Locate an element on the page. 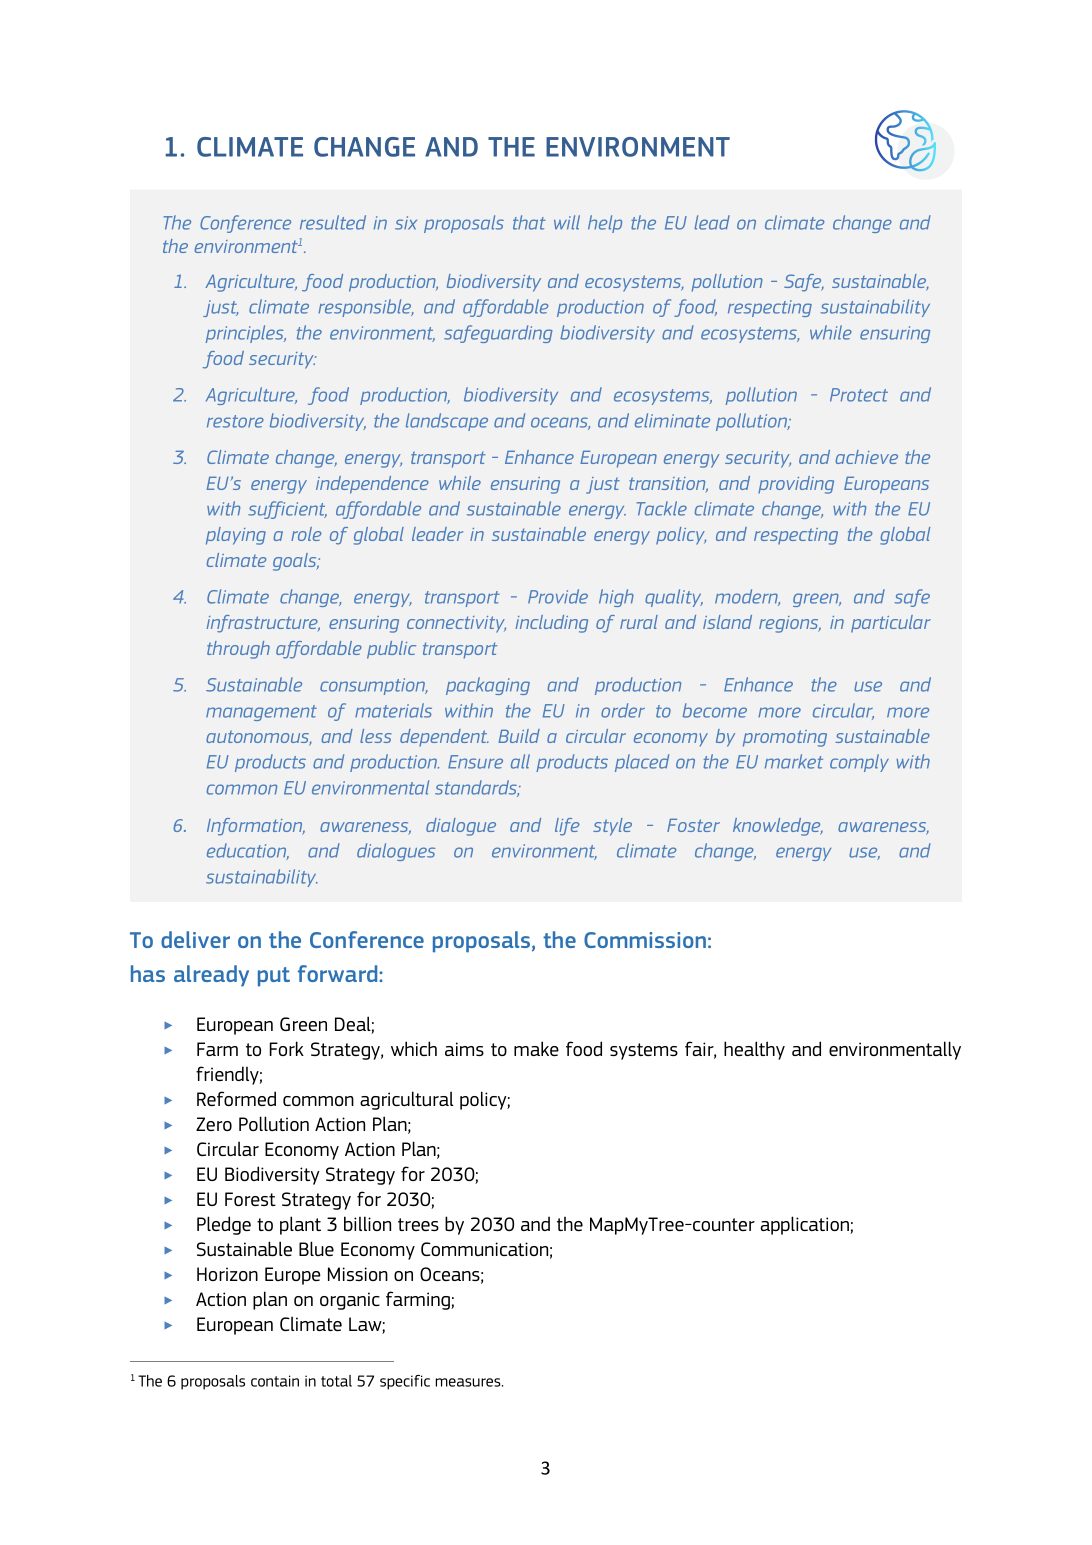 The image size is (1092, 1545). Reformed is located at coordinates (236, 1098).
